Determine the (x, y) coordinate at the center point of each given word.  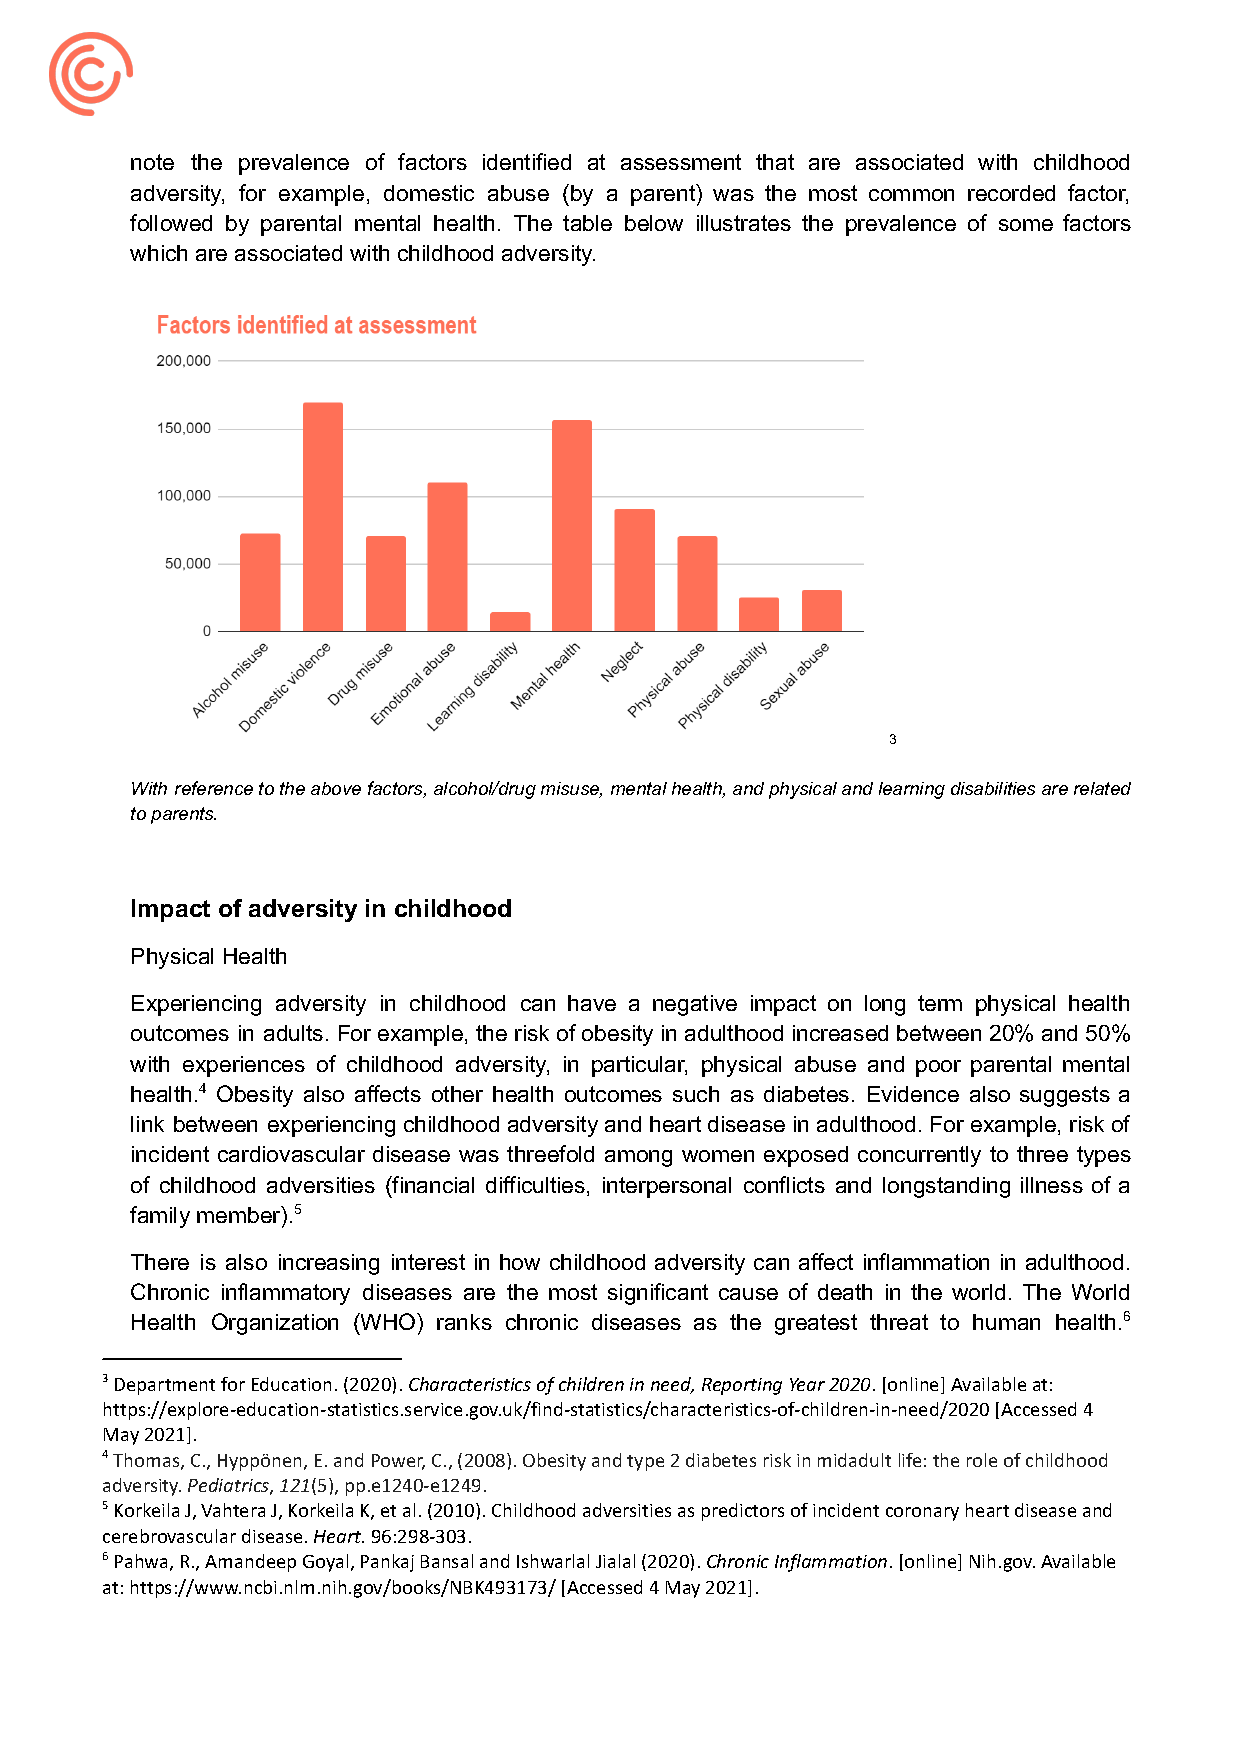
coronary (922, 1514)
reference (214, 788)
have (592, 1003)
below (654, 223)
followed (171, 222)
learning (912, 790)
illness (1052, 1185)
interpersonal (667, 1187)
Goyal (325, 1563)
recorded (1011, 193)
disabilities (993, 788)
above (336, 788)
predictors (743, 1512)
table (587, 223)
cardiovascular (291, 1154)
